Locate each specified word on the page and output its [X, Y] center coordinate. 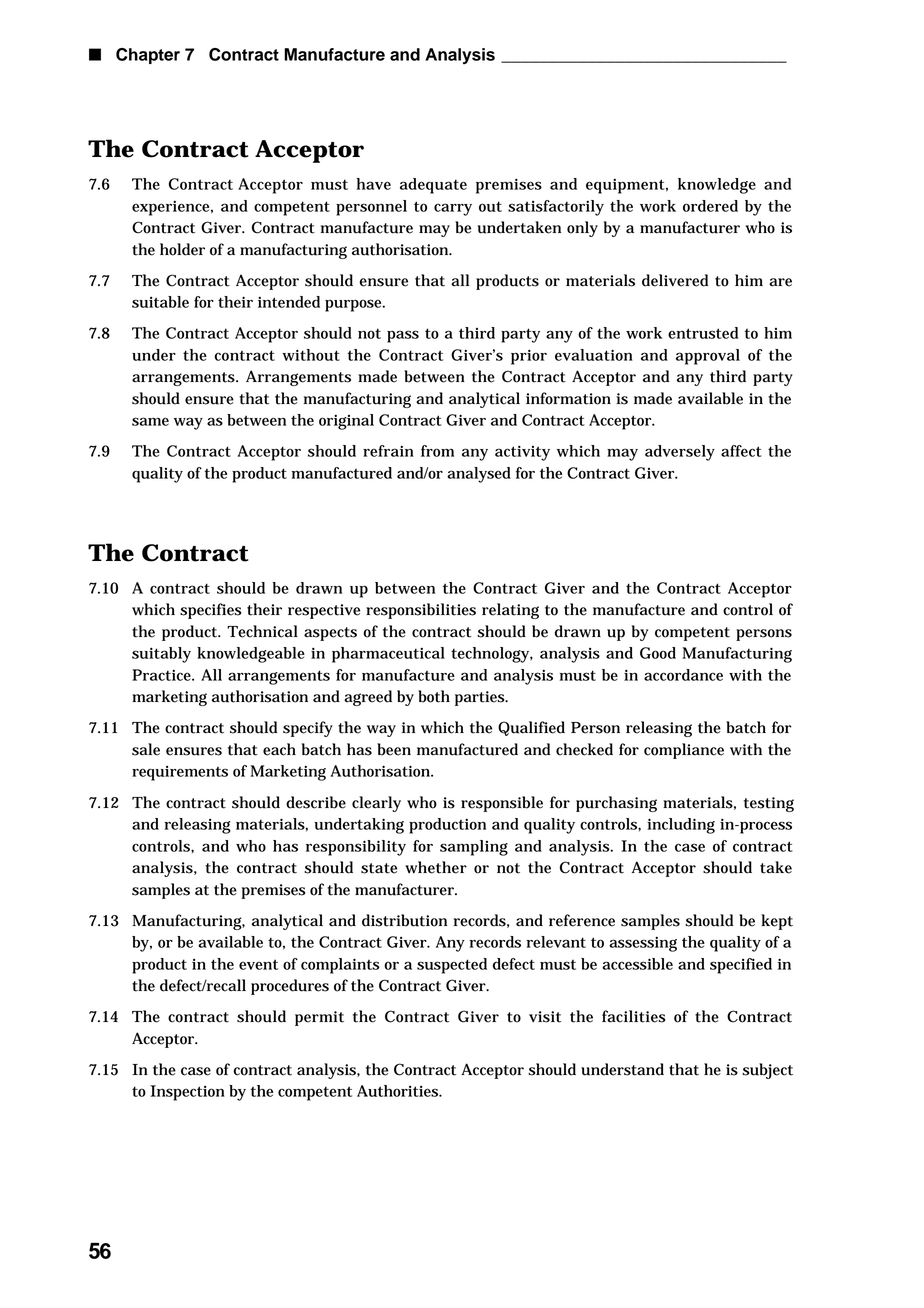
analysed [479, 475]
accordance [683, 675]
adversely [680, 453]
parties [481, 698]
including [681, 826]
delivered [675, 280]
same [150, 421]
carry [453, 209]
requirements [180, 773]
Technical [262, 631]
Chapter [148, 56]
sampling [474, 848]
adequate [433, 186]
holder [182, 249]
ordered [710, 206]
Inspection [187, 1093]
